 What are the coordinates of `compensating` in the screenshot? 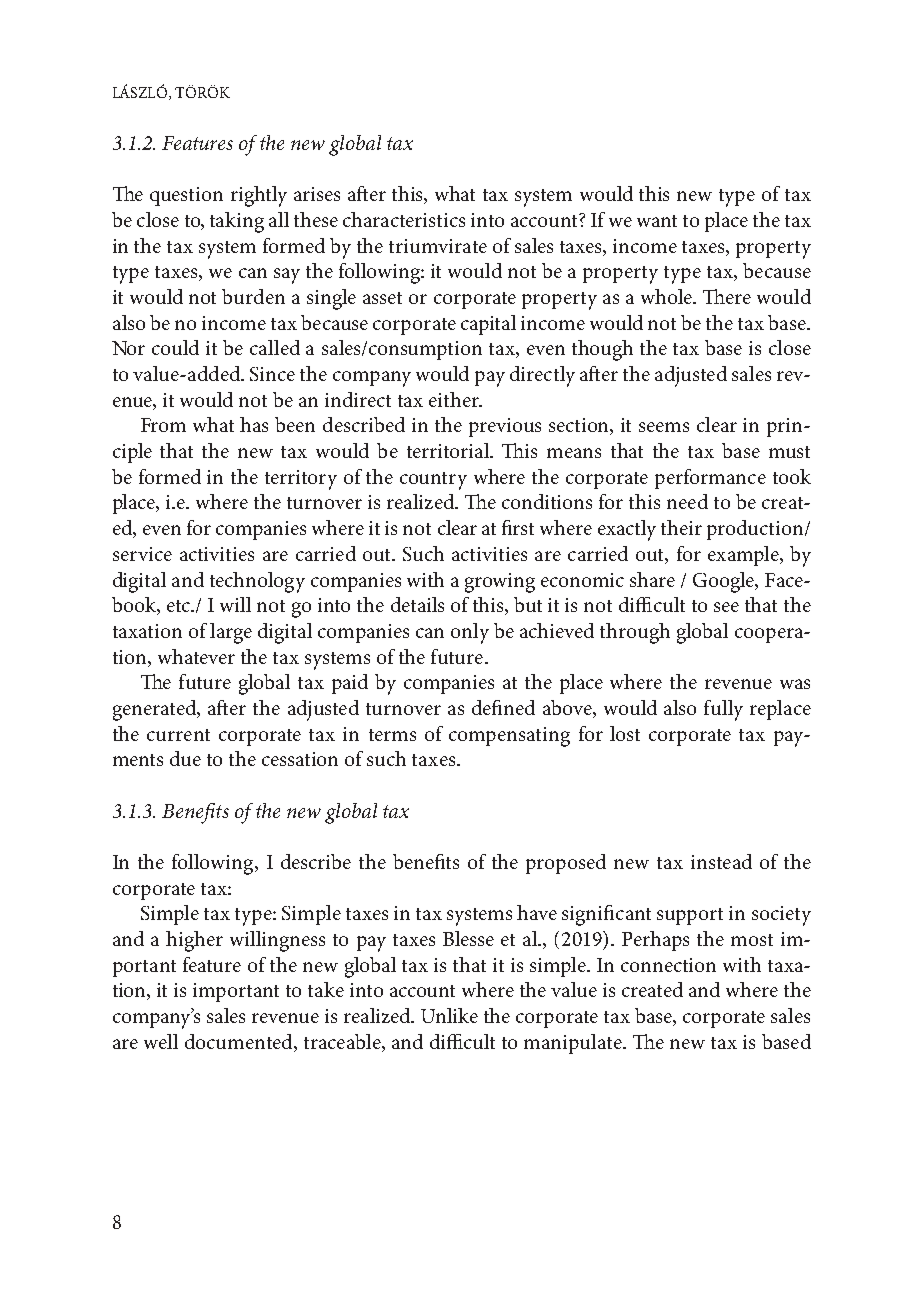 It's located at (509, 737).
